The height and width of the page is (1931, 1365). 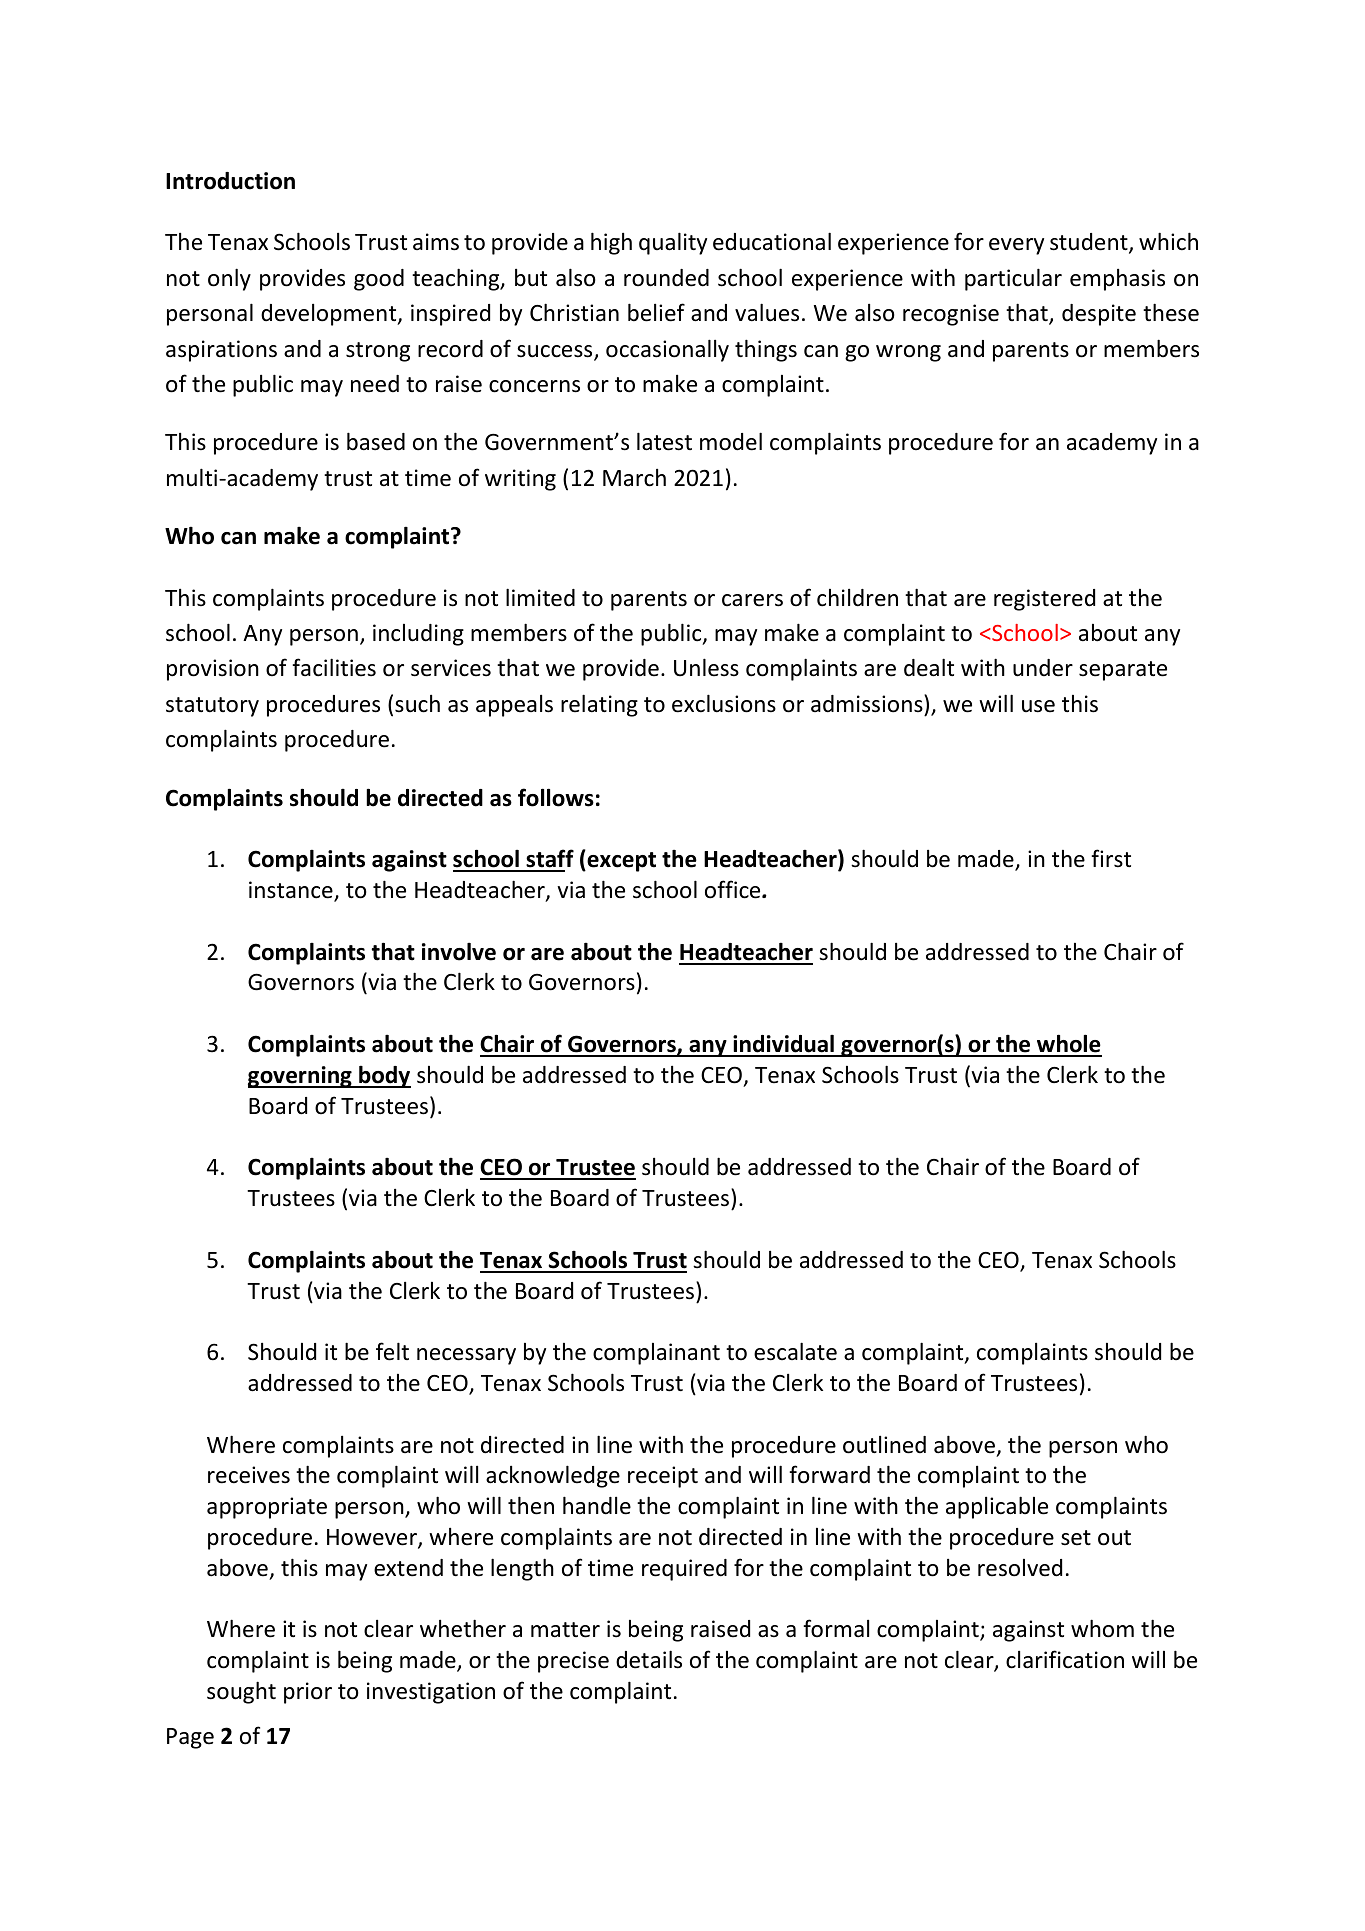 I want to click on use, so click(x=1038, y=706).
